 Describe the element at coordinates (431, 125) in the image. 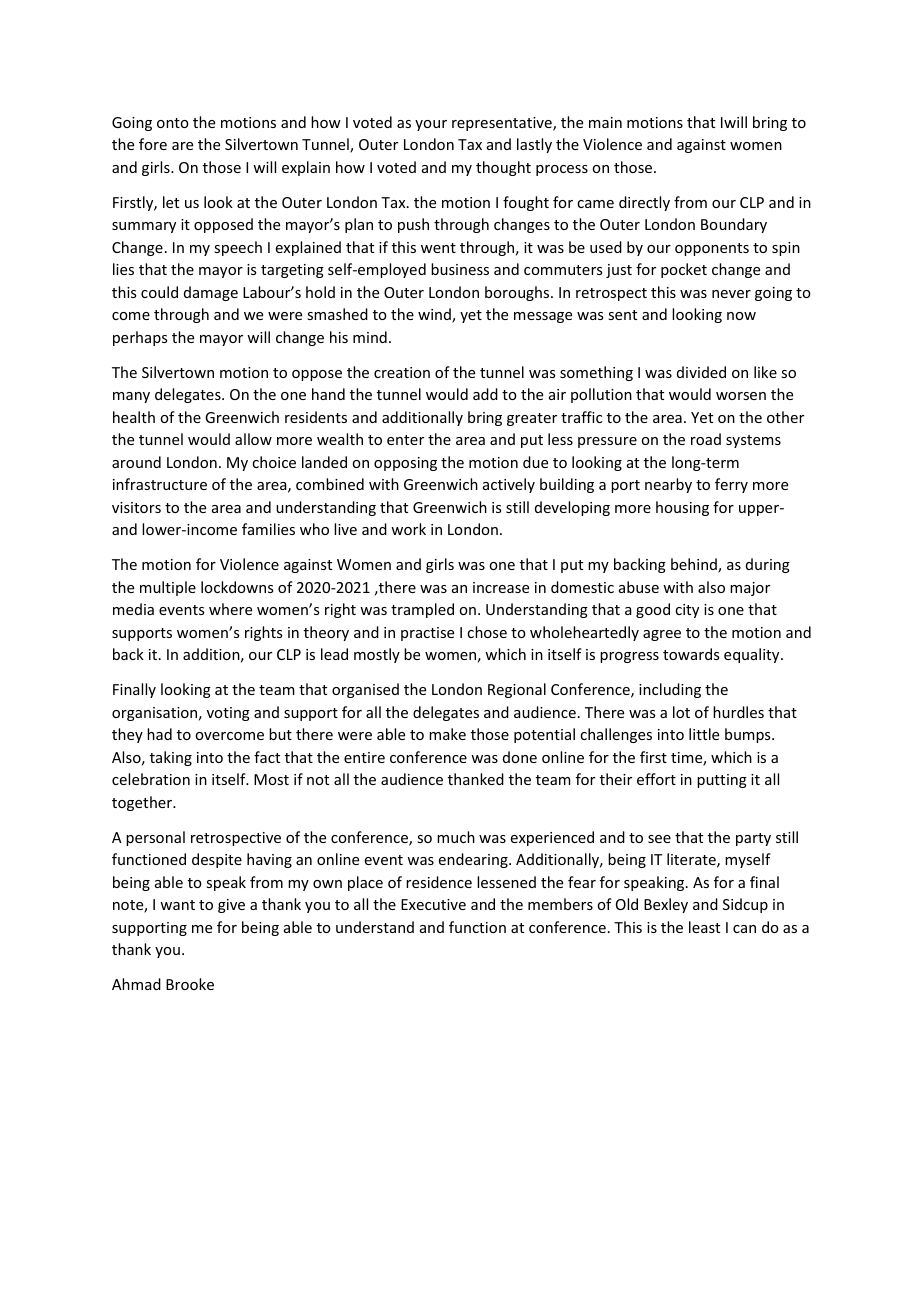

I see `your` at that location.
